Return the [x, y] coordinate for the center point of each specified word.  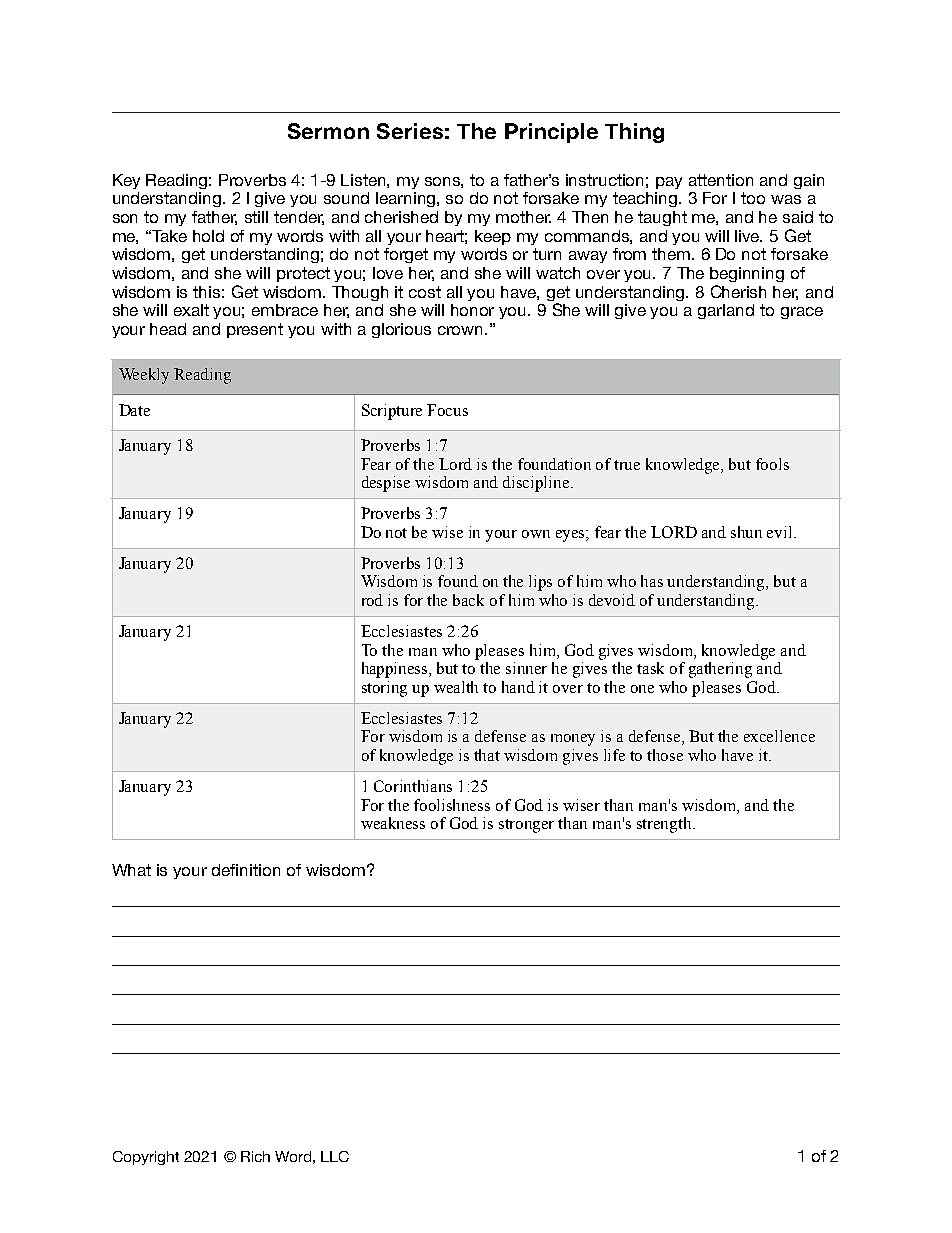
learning [407, 199]
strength [665, 825]
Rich [255, 1156]
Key [126, 181]
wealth [456, 687]
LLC [335, 1156]
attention [721, 180]
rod [372, 600]
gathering [720, 670]
